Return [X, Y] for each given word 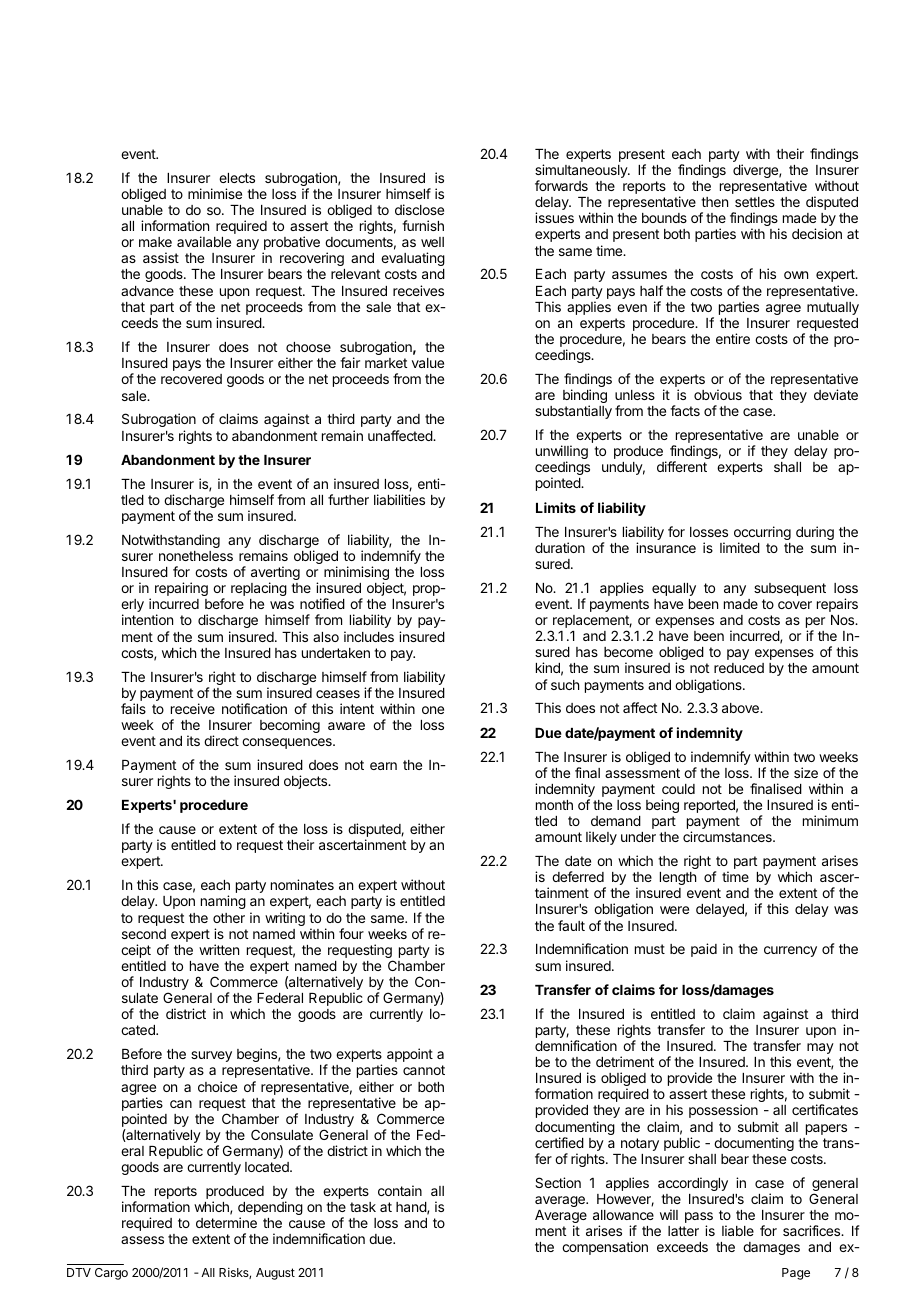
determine [226, 1222]
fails [133, 708]
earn [383, 766]
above [741, 708]
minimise [215, 193]
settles [755, 202]
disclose [419, 209]
